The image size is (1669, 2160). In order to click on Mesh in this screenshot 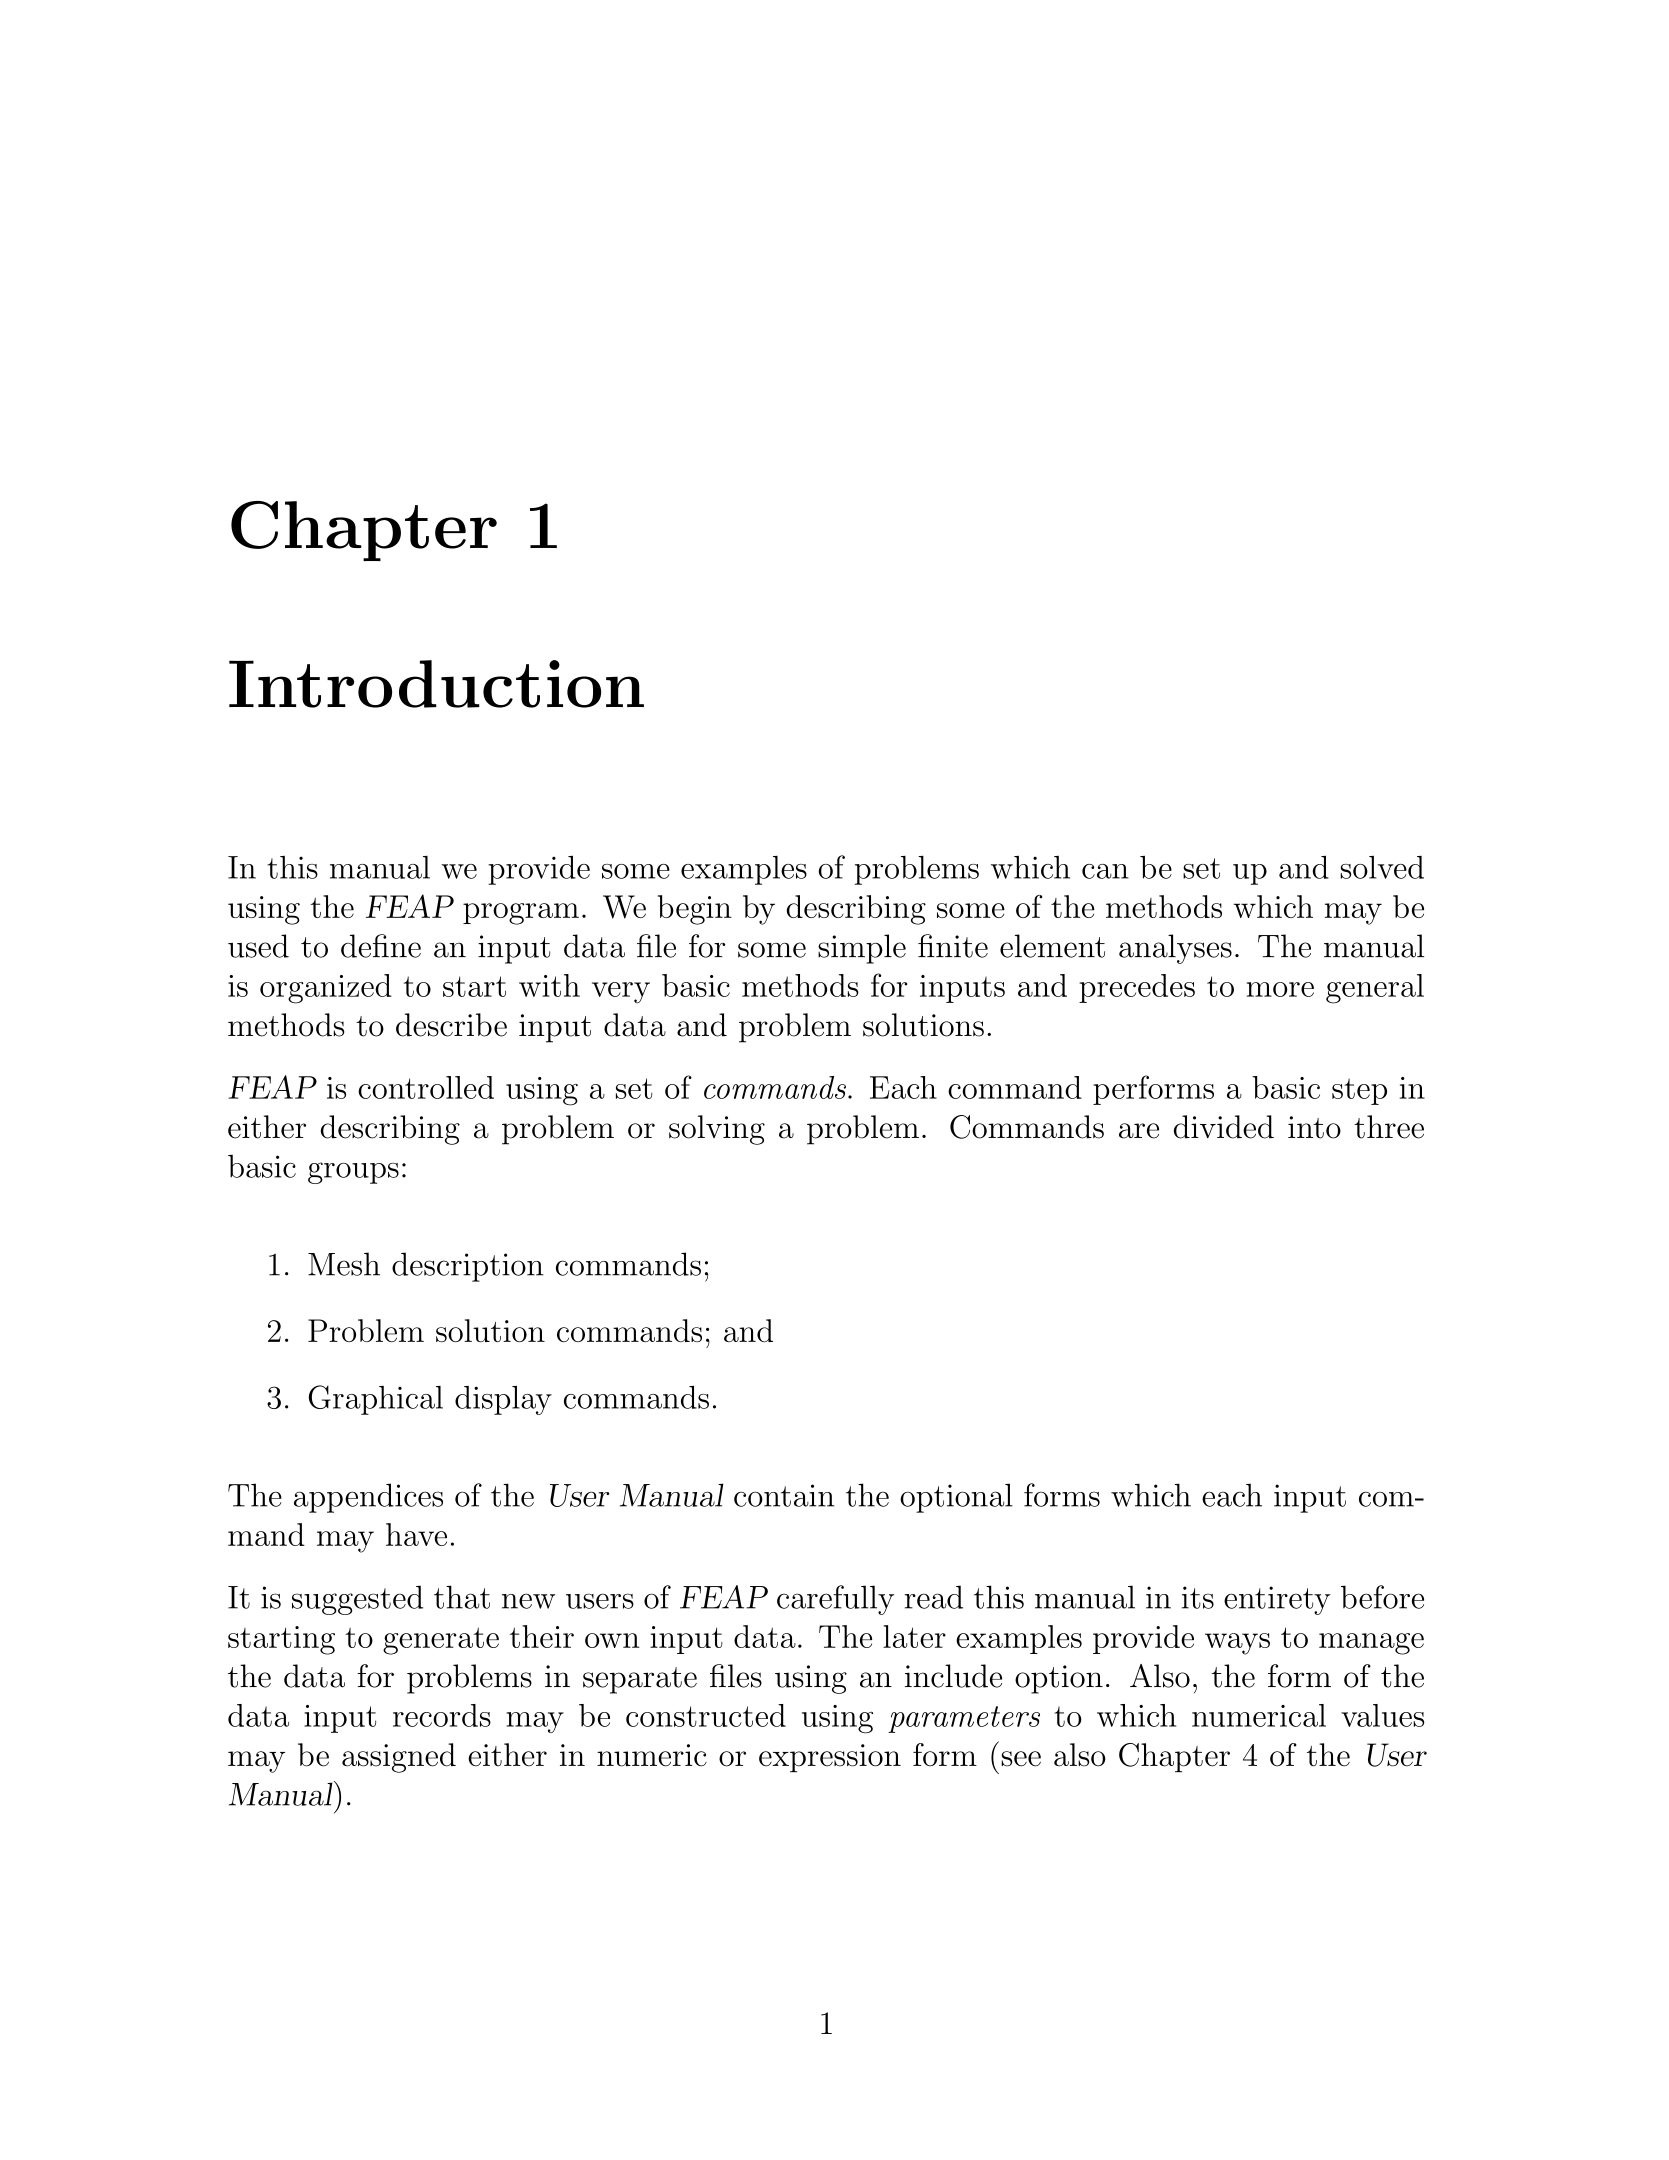, I will do `click(344, 1264)`.
